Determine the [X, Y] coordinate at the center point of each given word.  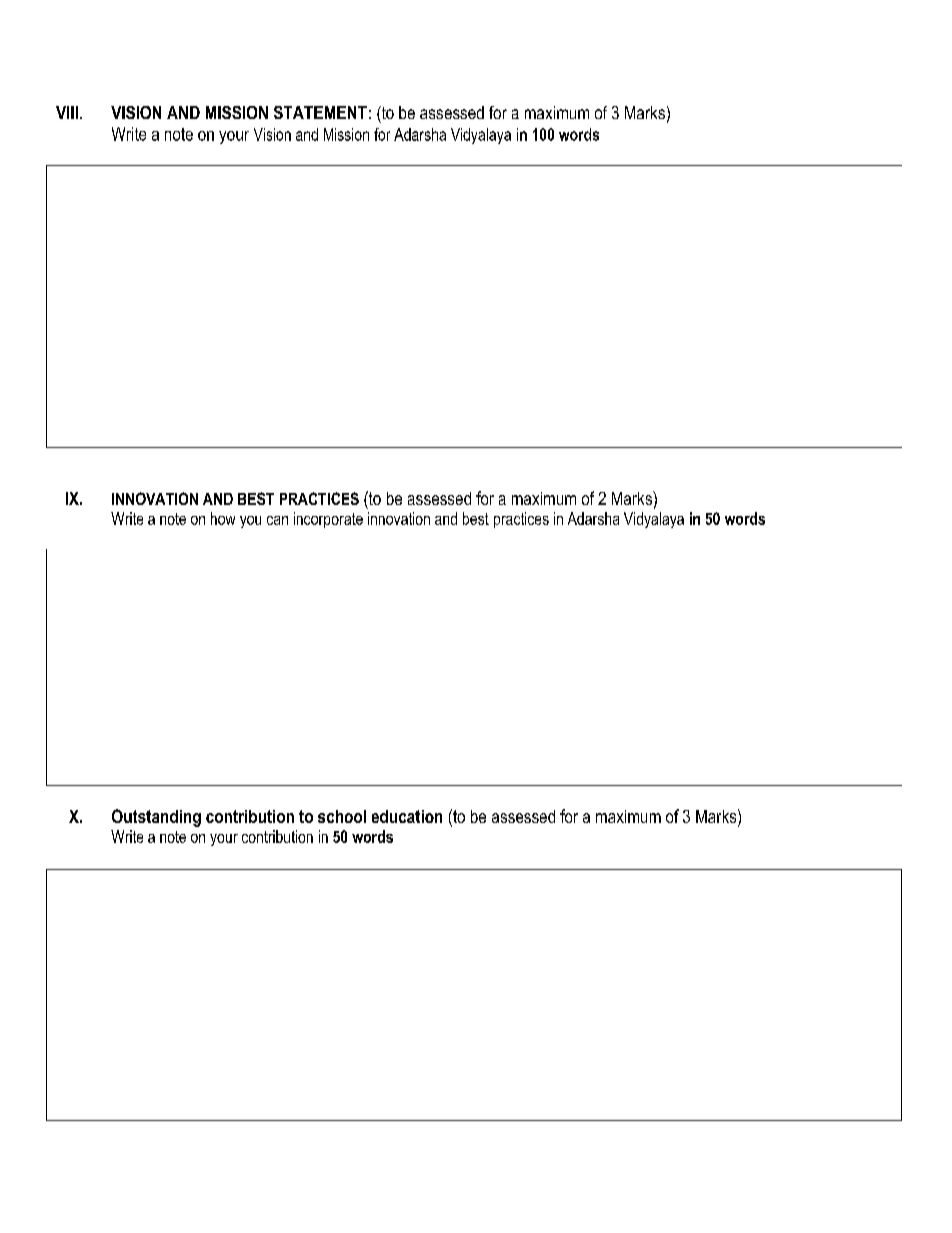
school [342, 816]
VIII [67, 112]
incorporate [328, 520]
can [277, 520]
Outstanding [156, 818]
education [407, 816]
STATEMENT [320, 112]
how [223, 518]
